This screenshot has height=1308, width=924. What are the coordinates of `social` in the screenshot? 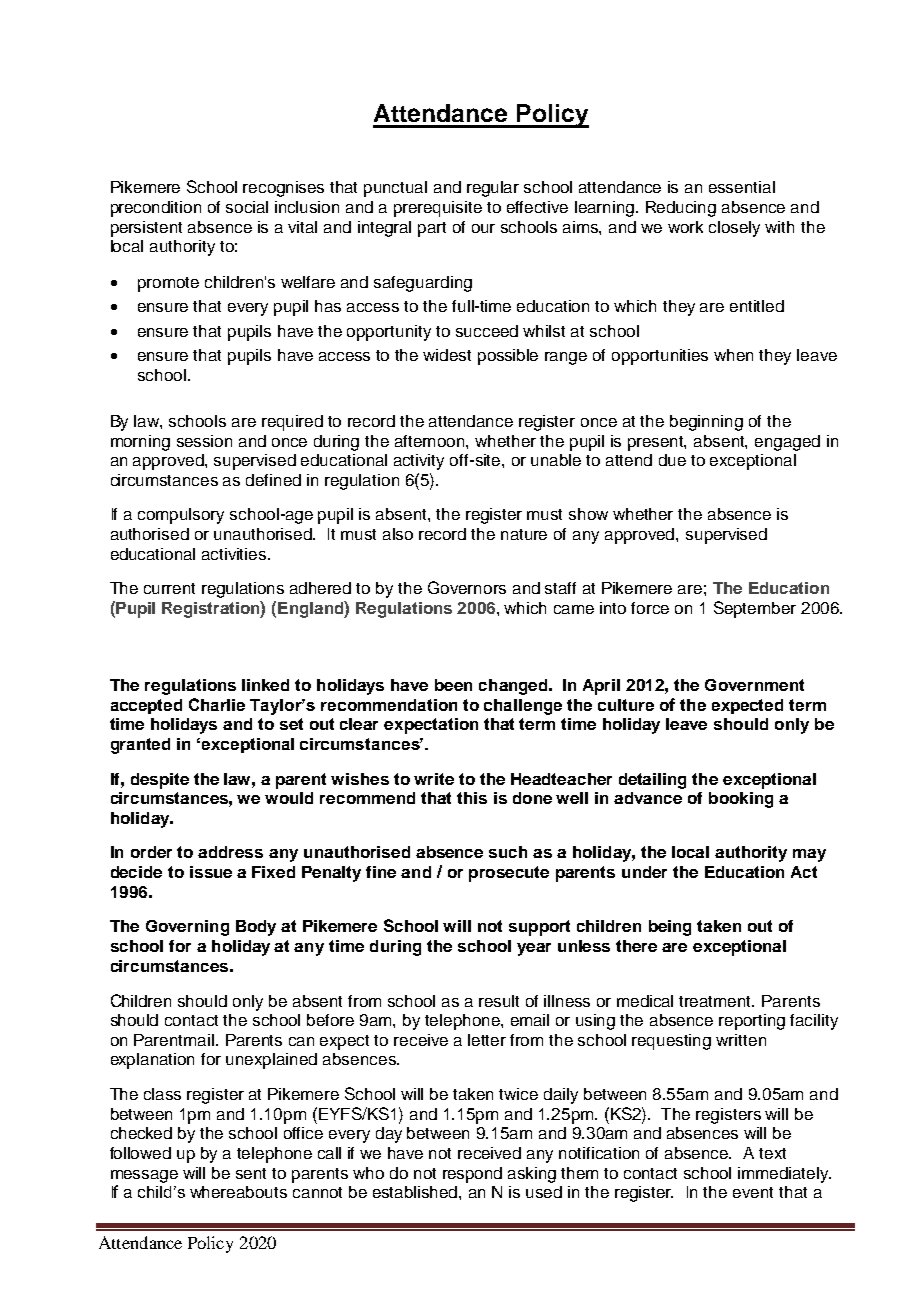 It's located at (247, 207).
